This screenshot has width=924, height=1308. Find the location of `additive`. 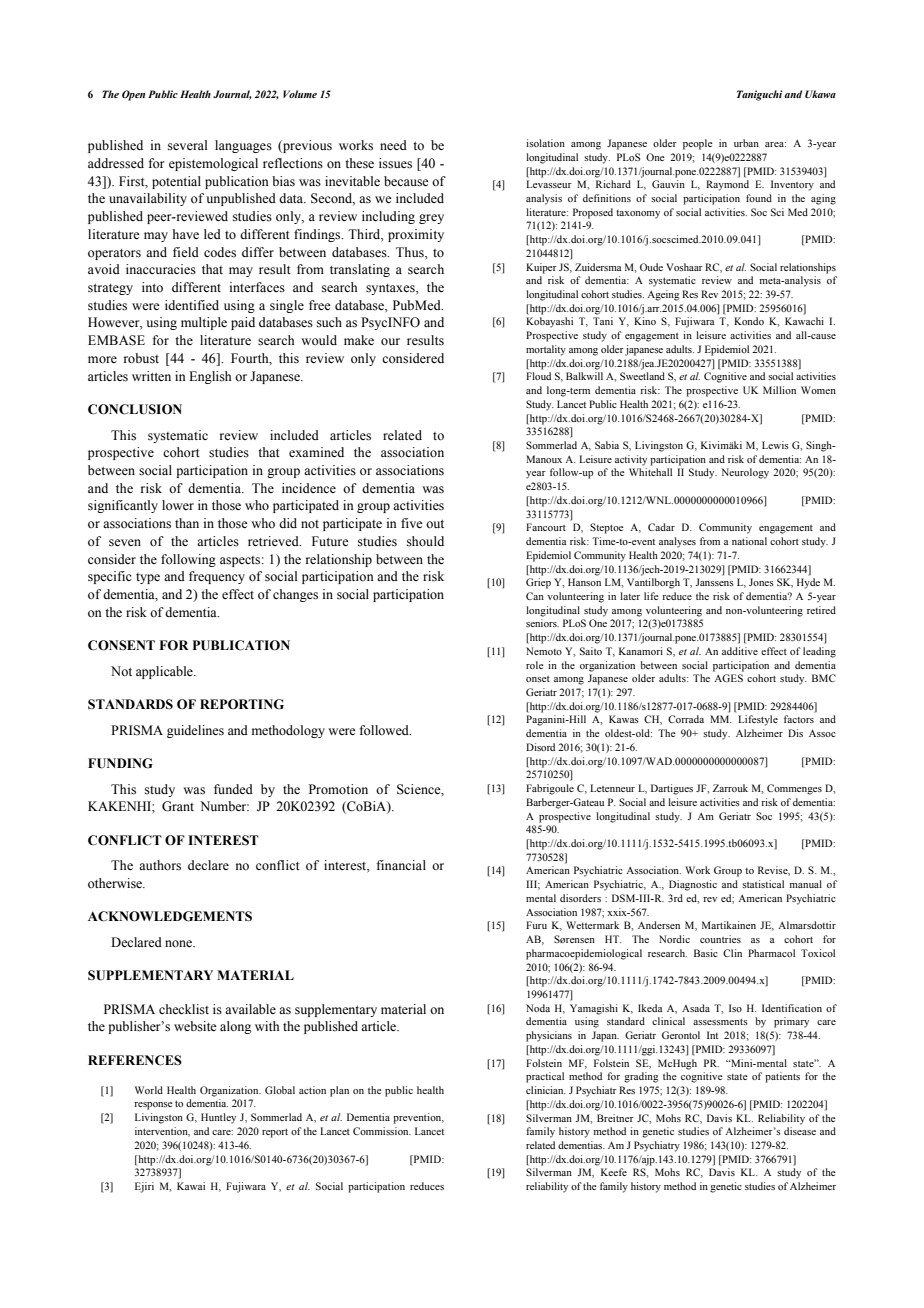

additive is located at coordinates (740, 651).
